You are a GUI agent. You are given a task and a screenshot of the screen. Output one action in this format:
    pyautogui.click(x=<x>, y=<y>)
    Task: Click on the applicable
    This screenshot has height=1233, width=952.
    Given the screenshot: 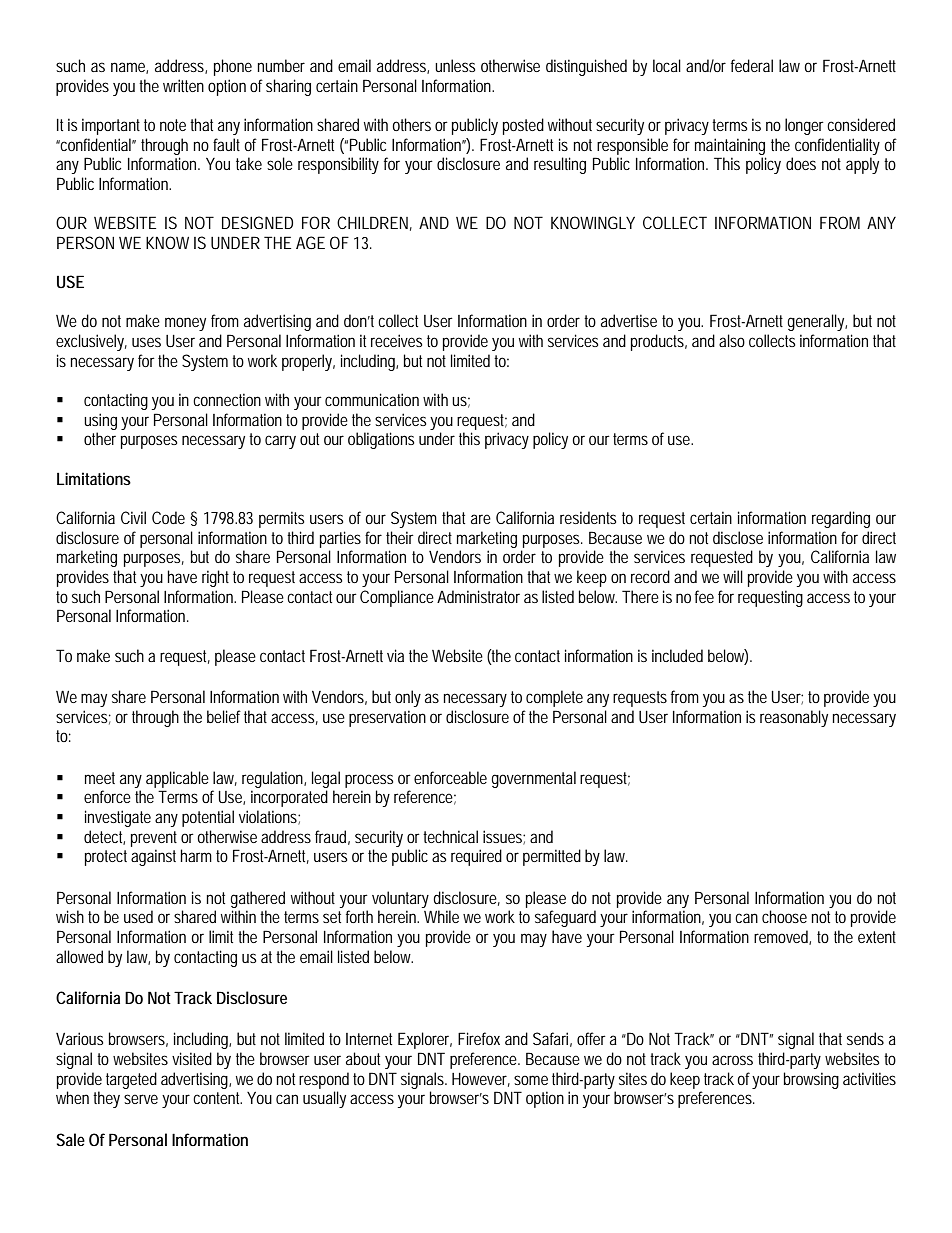 What is the action you would take?
    pyautogui.click(x=177, y=779)
